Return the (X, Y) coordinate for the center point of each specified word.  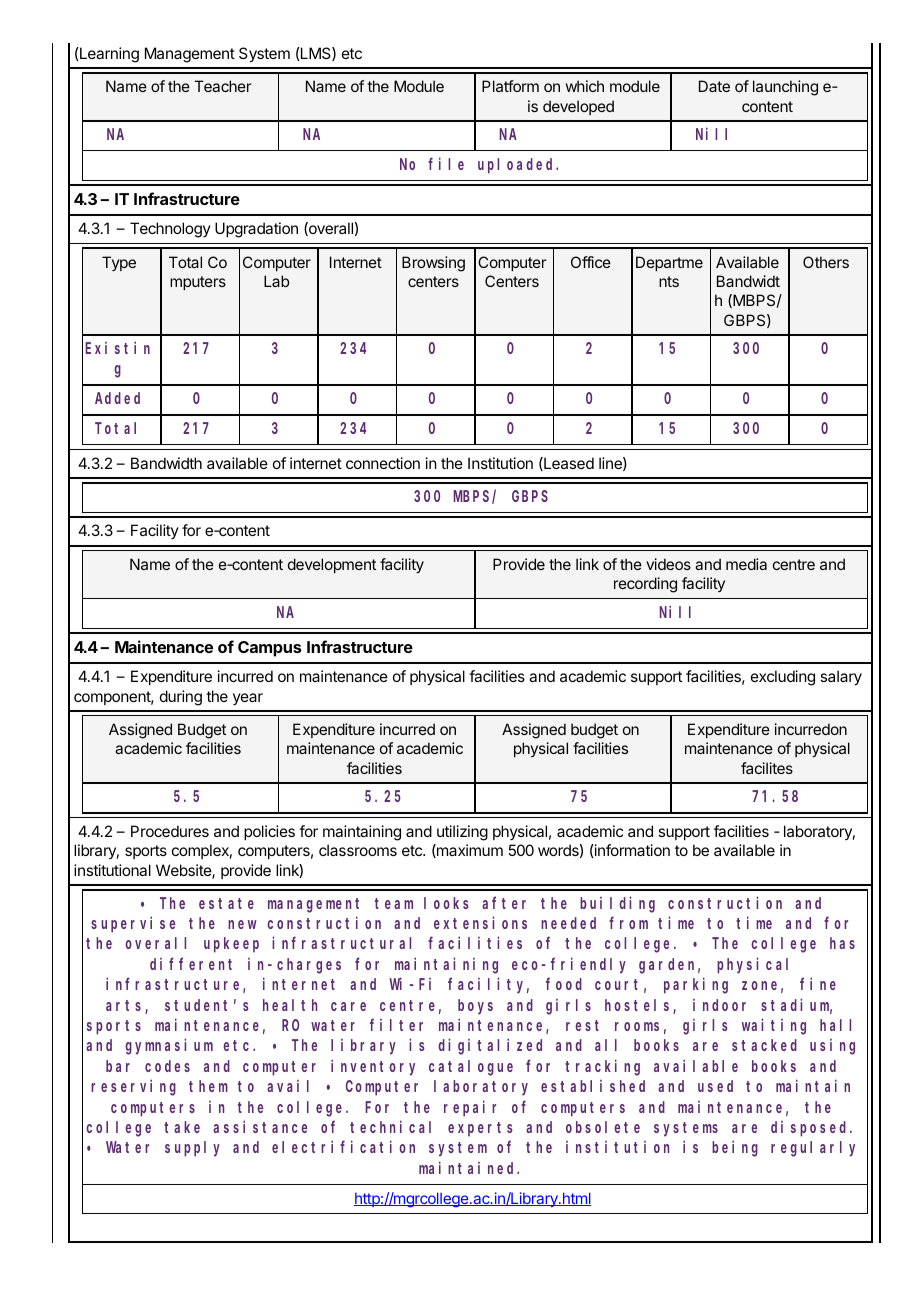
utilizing (462, 833)
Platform (510, 86)
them (208, 1086)
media (746, 564)
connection (383, 463)
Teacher (222, 86)
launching (785, 88)
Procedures (170, 831)
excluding (783, 678)
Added (117, 398)
